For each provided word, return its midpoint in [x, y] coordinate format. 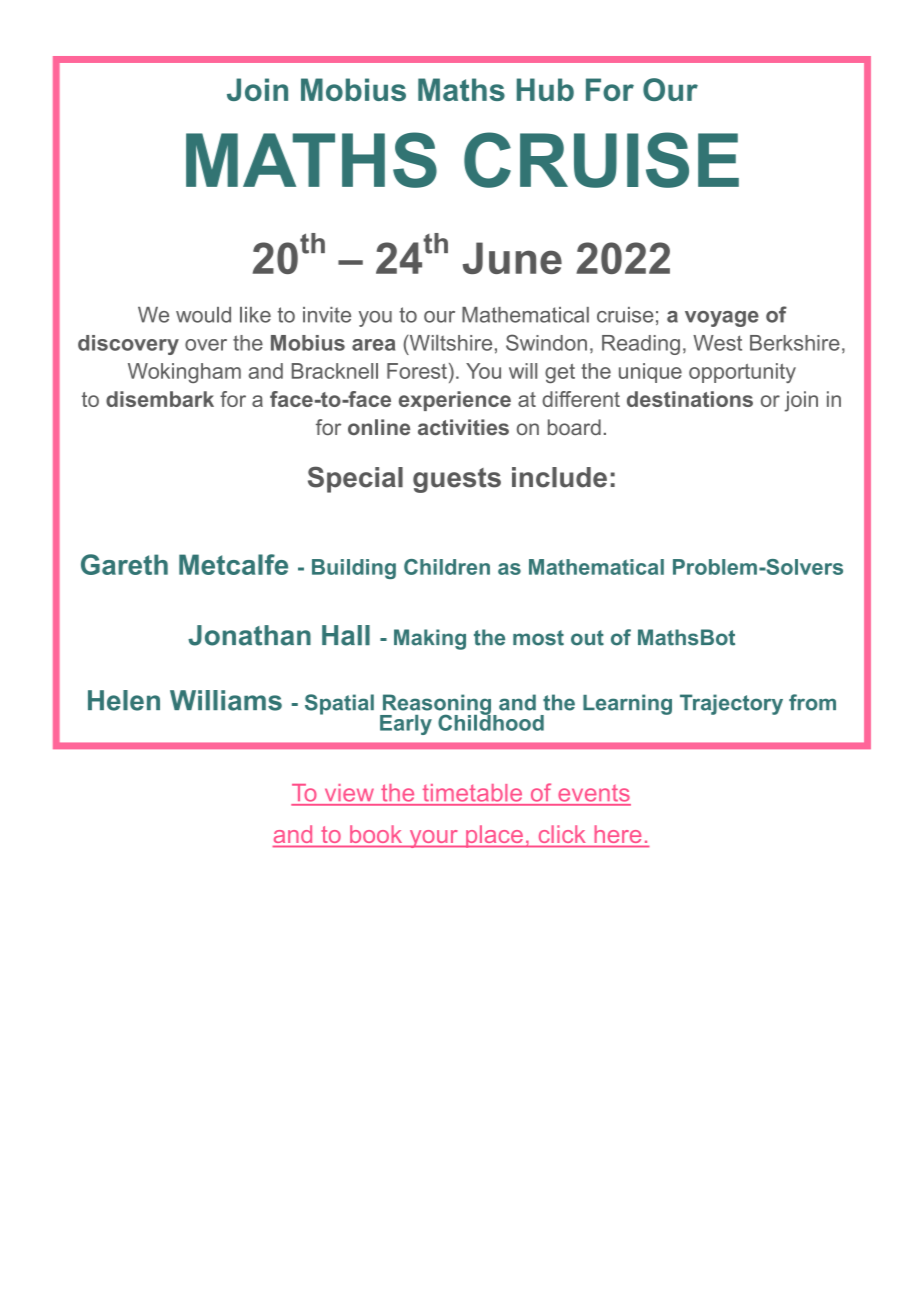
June [512, 258]
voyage [722, 319]
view [349, 792]
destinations [690, 399]
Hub [545, 89]
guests [457, 480]
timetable [472, 792]
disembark [160, 399]
